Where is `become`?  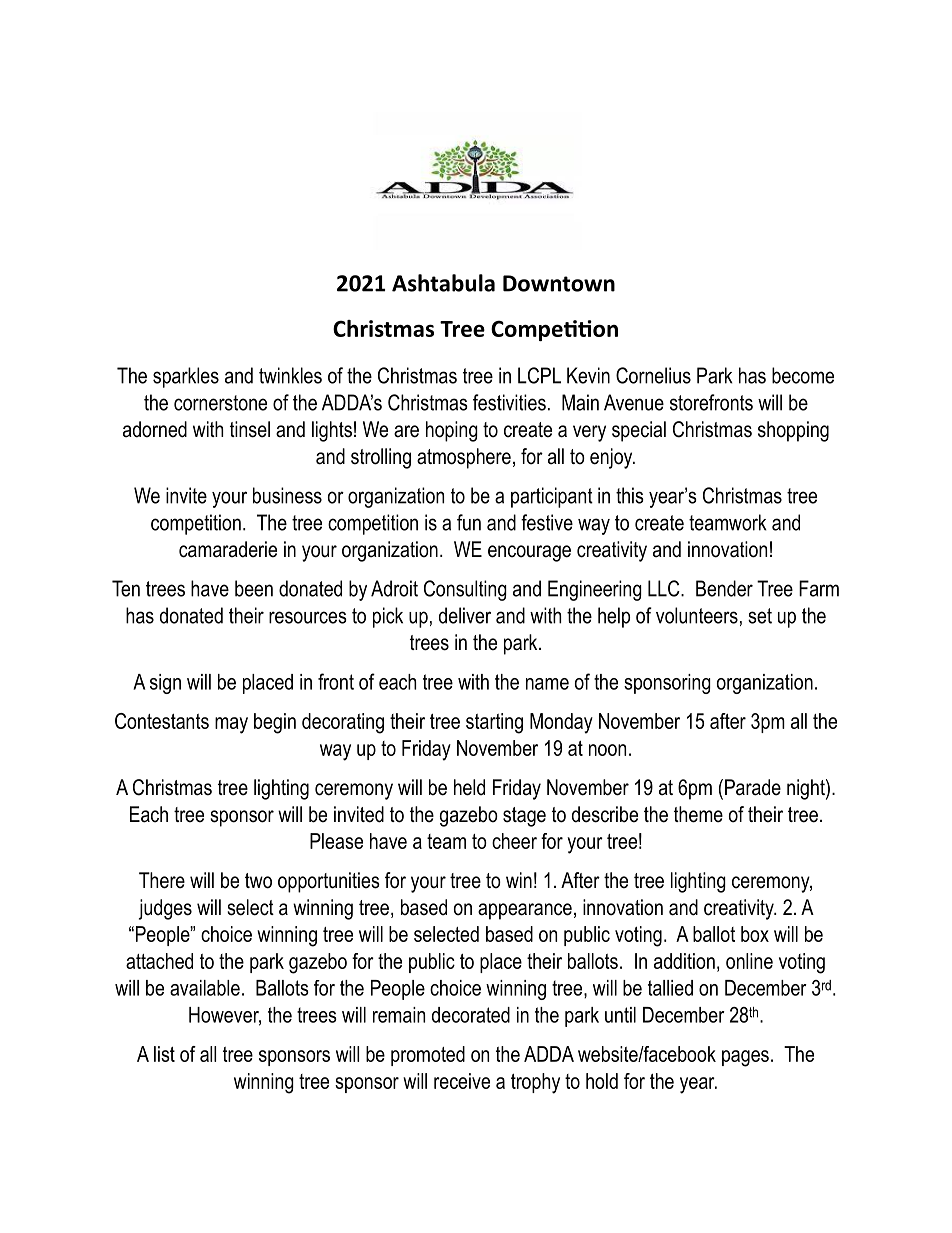
become is located at coordinates (803, 375).
